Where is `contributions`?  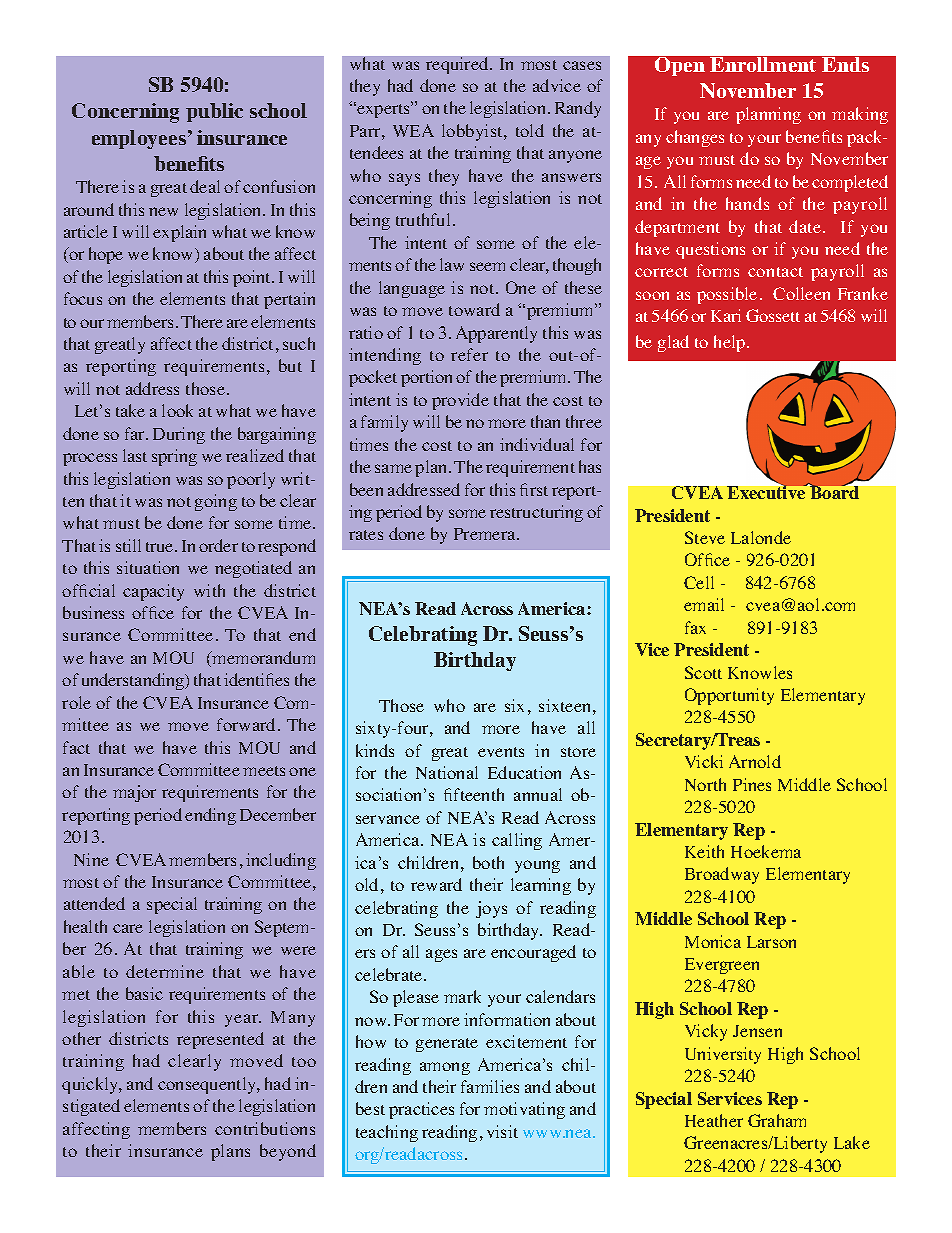 contributions is located at coordinates (265, 1128).
